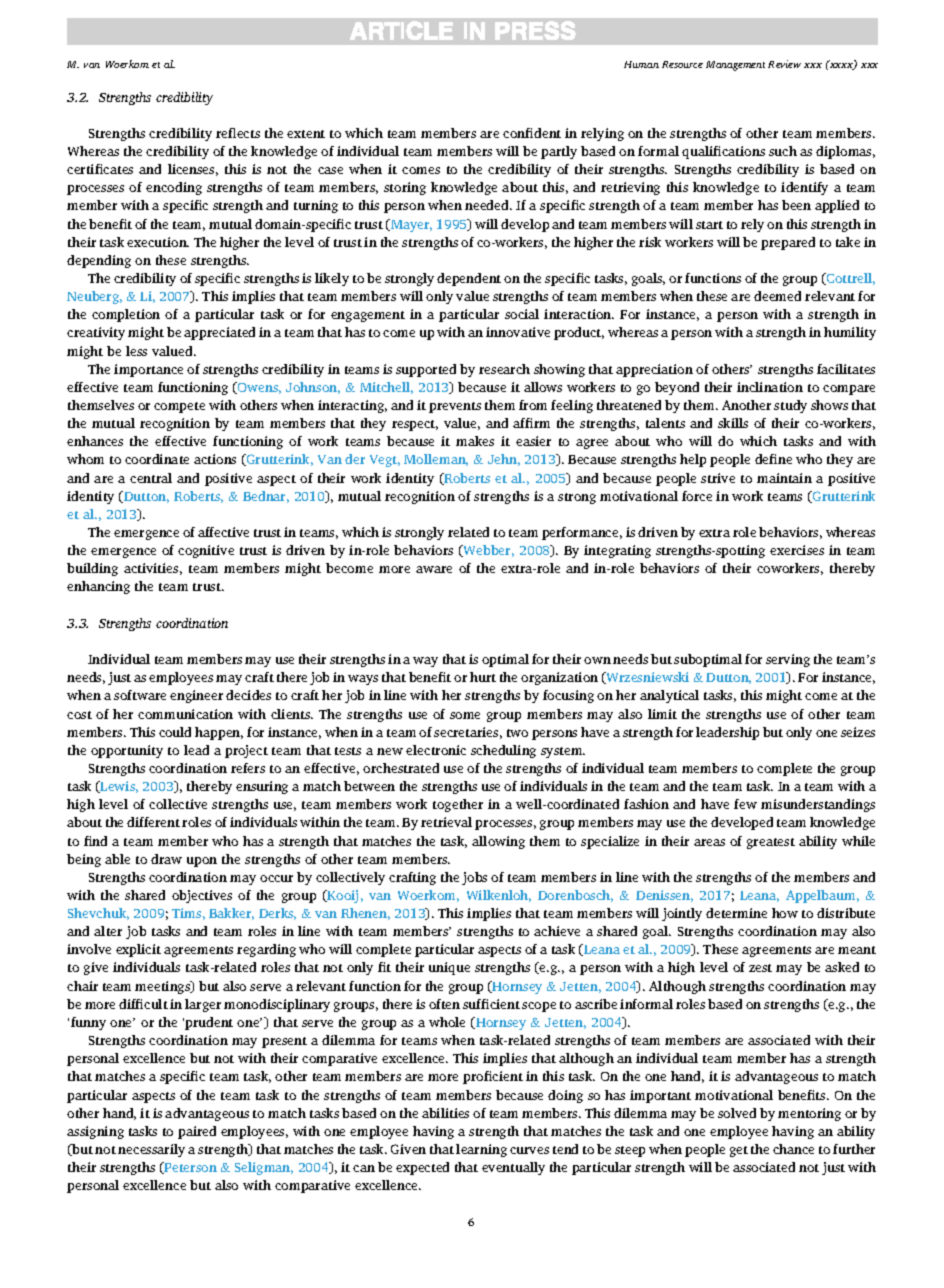 This image has width=944, height=1288. What do you see at coordinates (481, 1150) in the image?
I see `learning` at bounding box center [481, 1150].
